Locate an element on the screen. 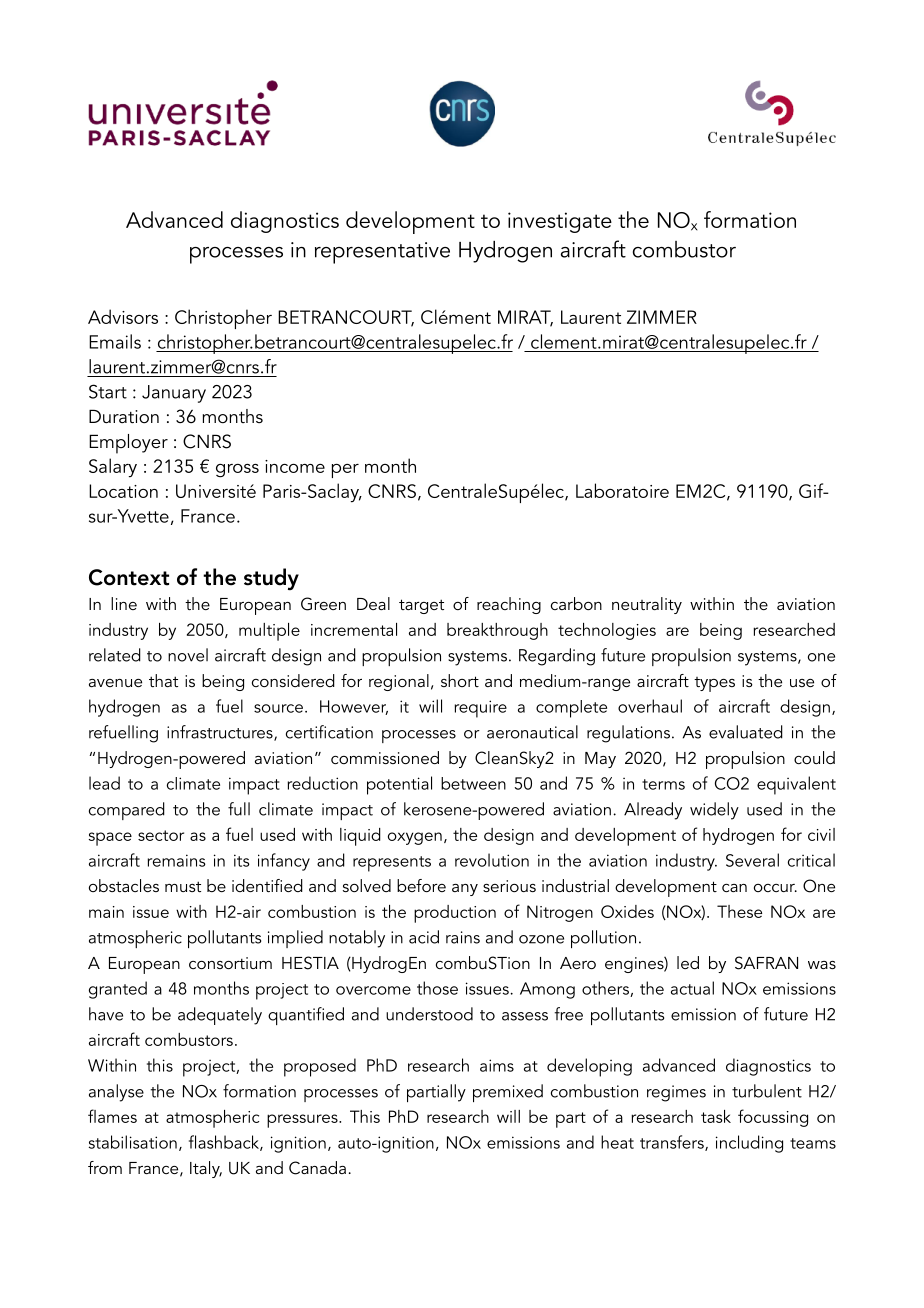 The width and height of the screenshot is (924, 1308). representative is located at coordinates (382, 253).
